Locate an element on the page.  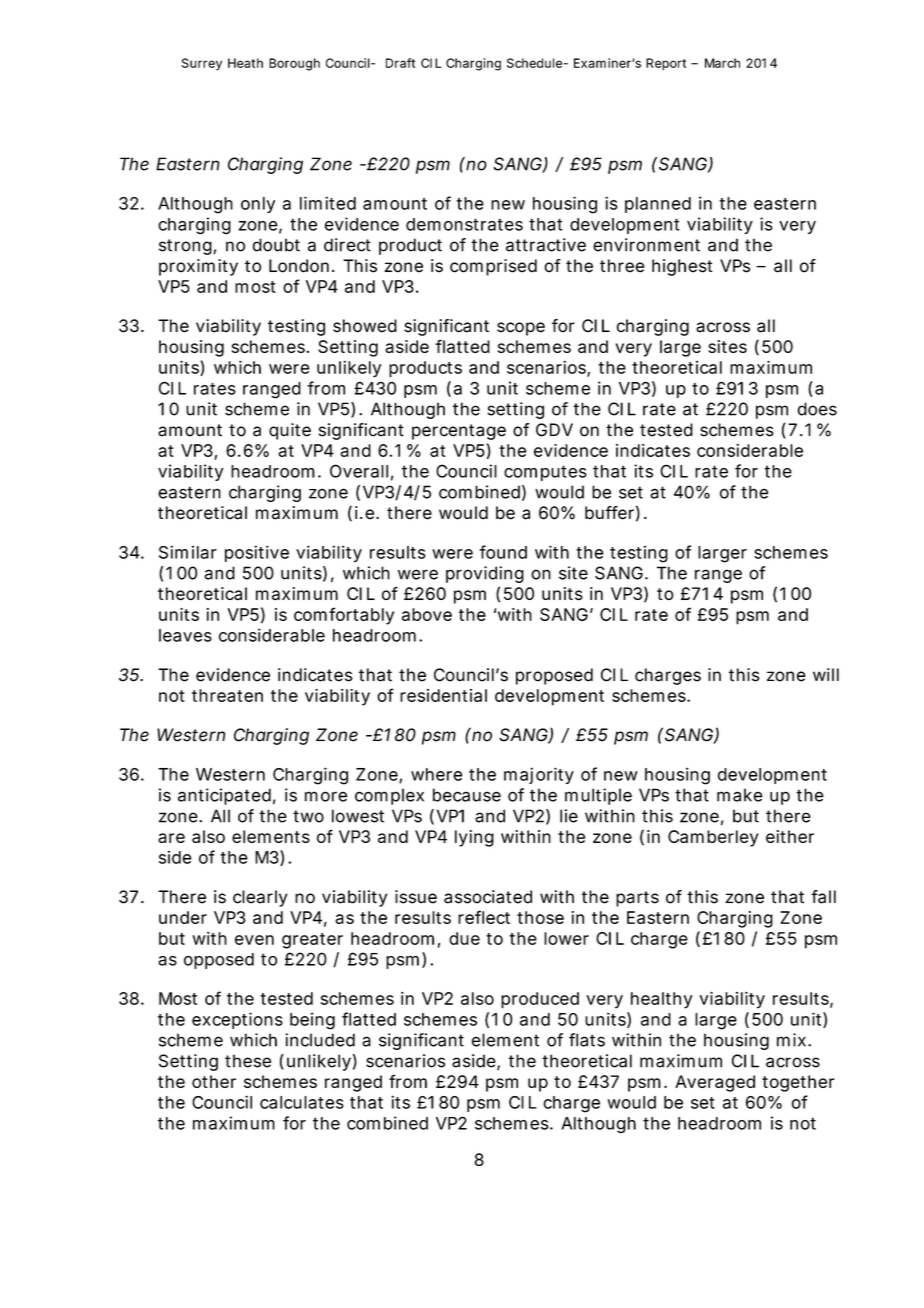
proximity is located at coordinates (198, 267).
